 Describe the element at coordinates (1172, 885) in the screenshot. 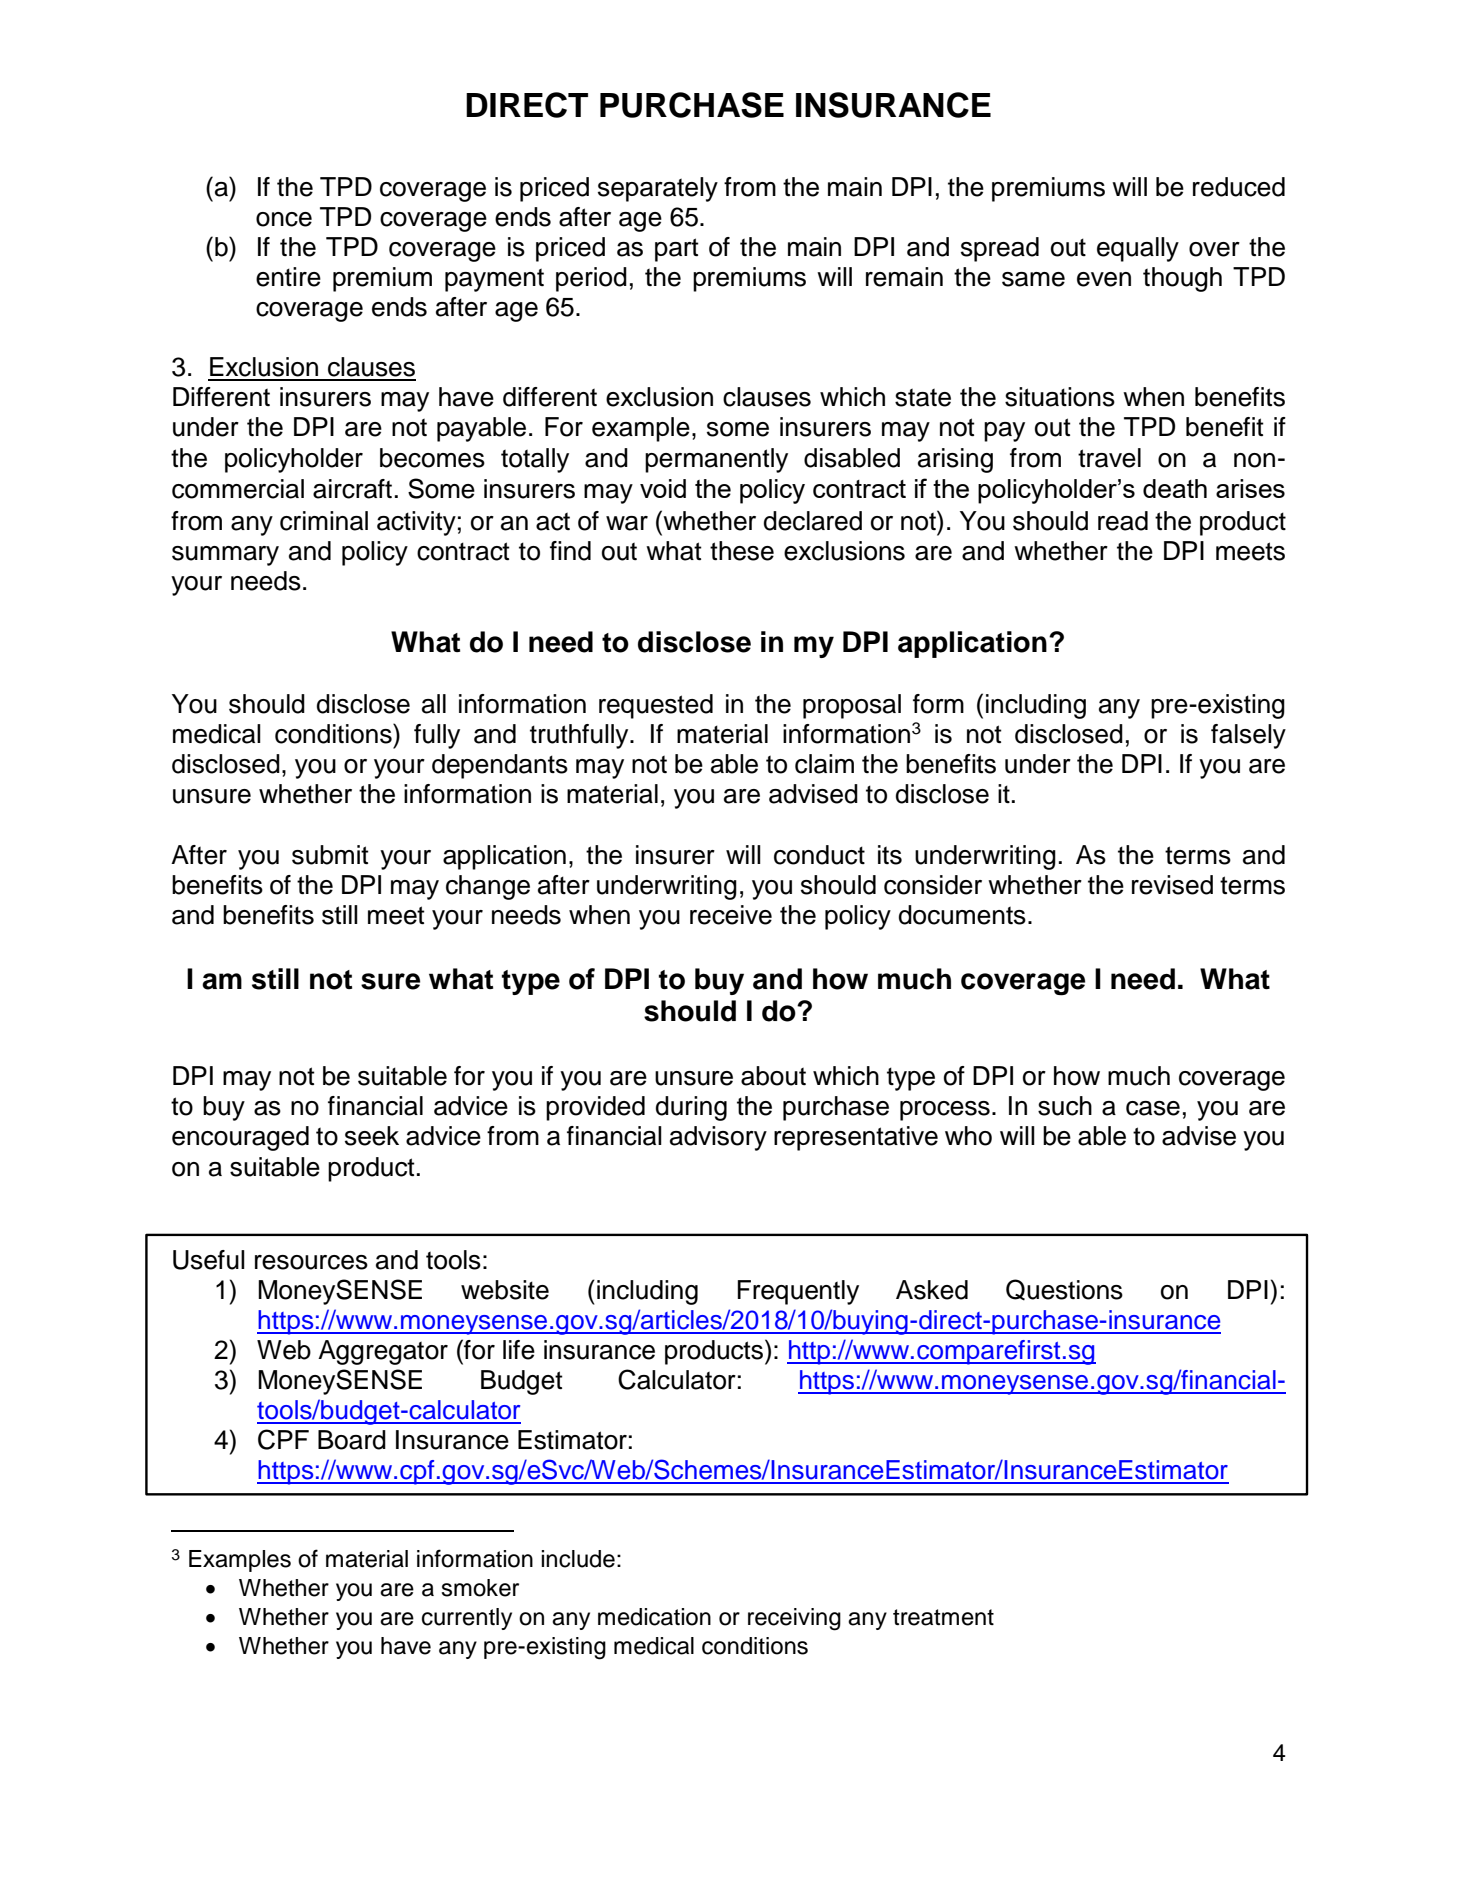

I see `revised` at that location.
